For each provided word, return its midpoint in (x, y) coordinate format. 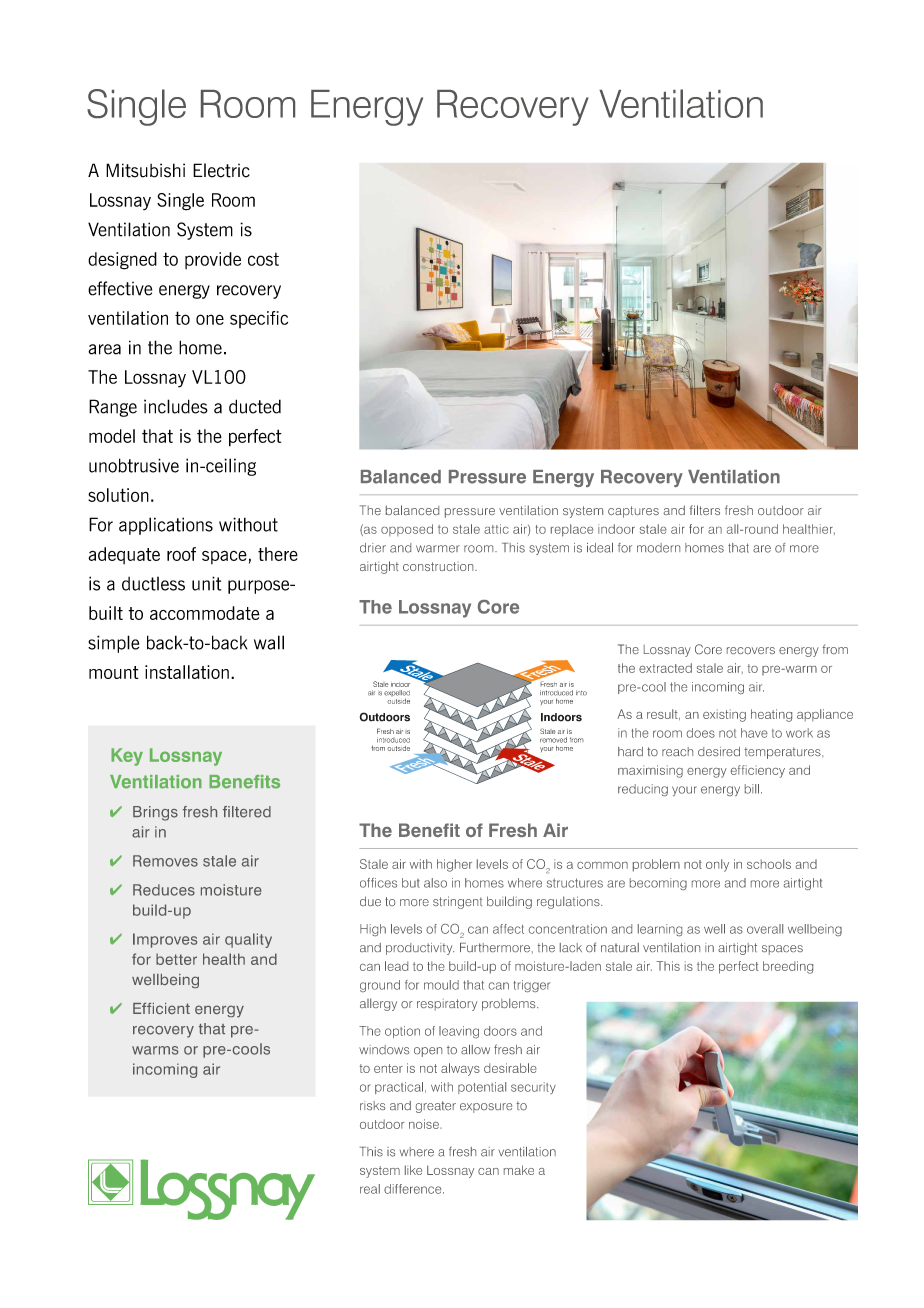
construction (439, 566)
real (370, 1189)
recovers (751, 650)
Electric (221, 170)
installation (187, 672)
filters (705, 510)
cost (263, 259)
